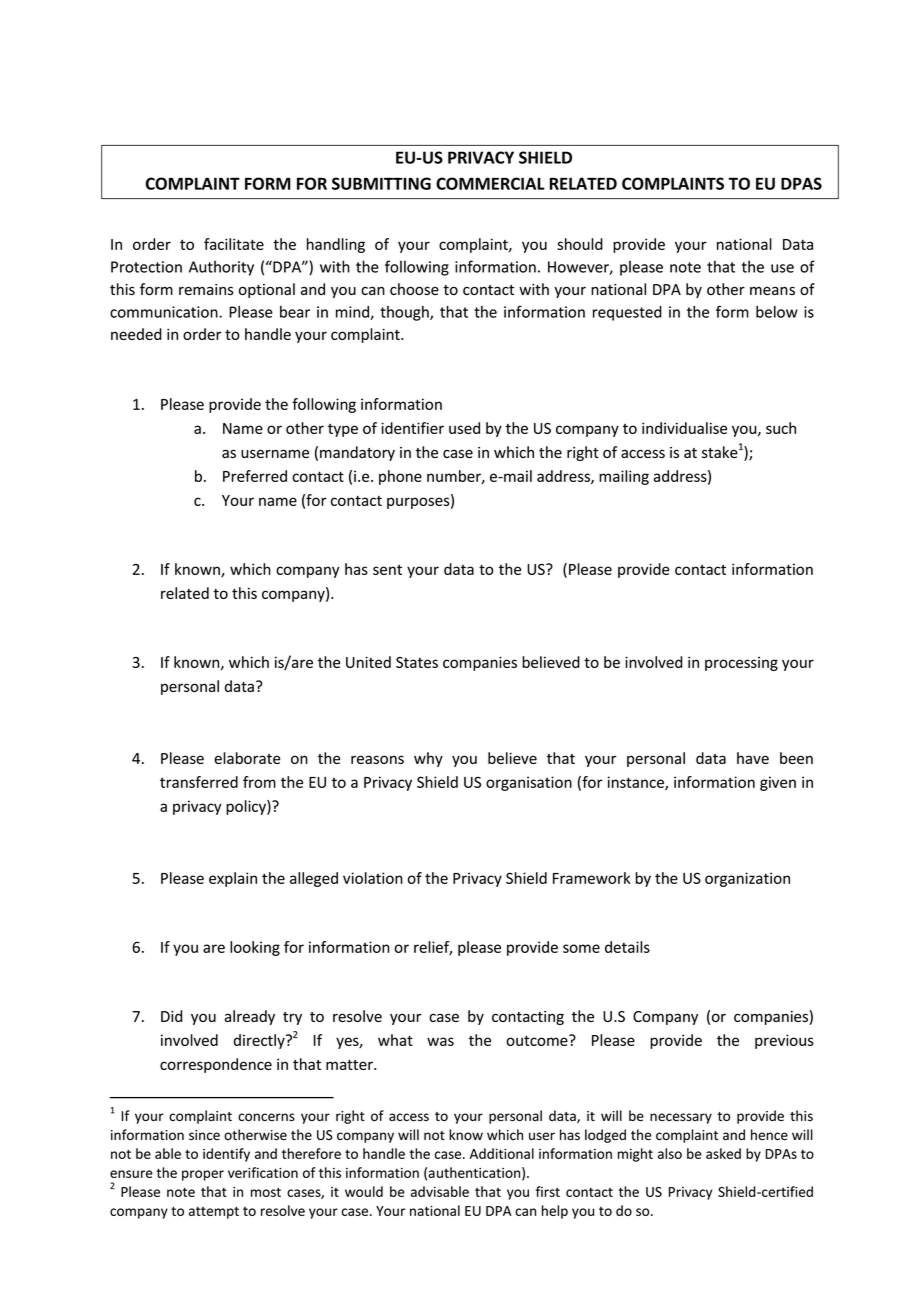 This image has height=1308, width=924. What do you see at coordinates (203, 1175) in the image?
I see `proper` at bounding box center [203, 1175].
